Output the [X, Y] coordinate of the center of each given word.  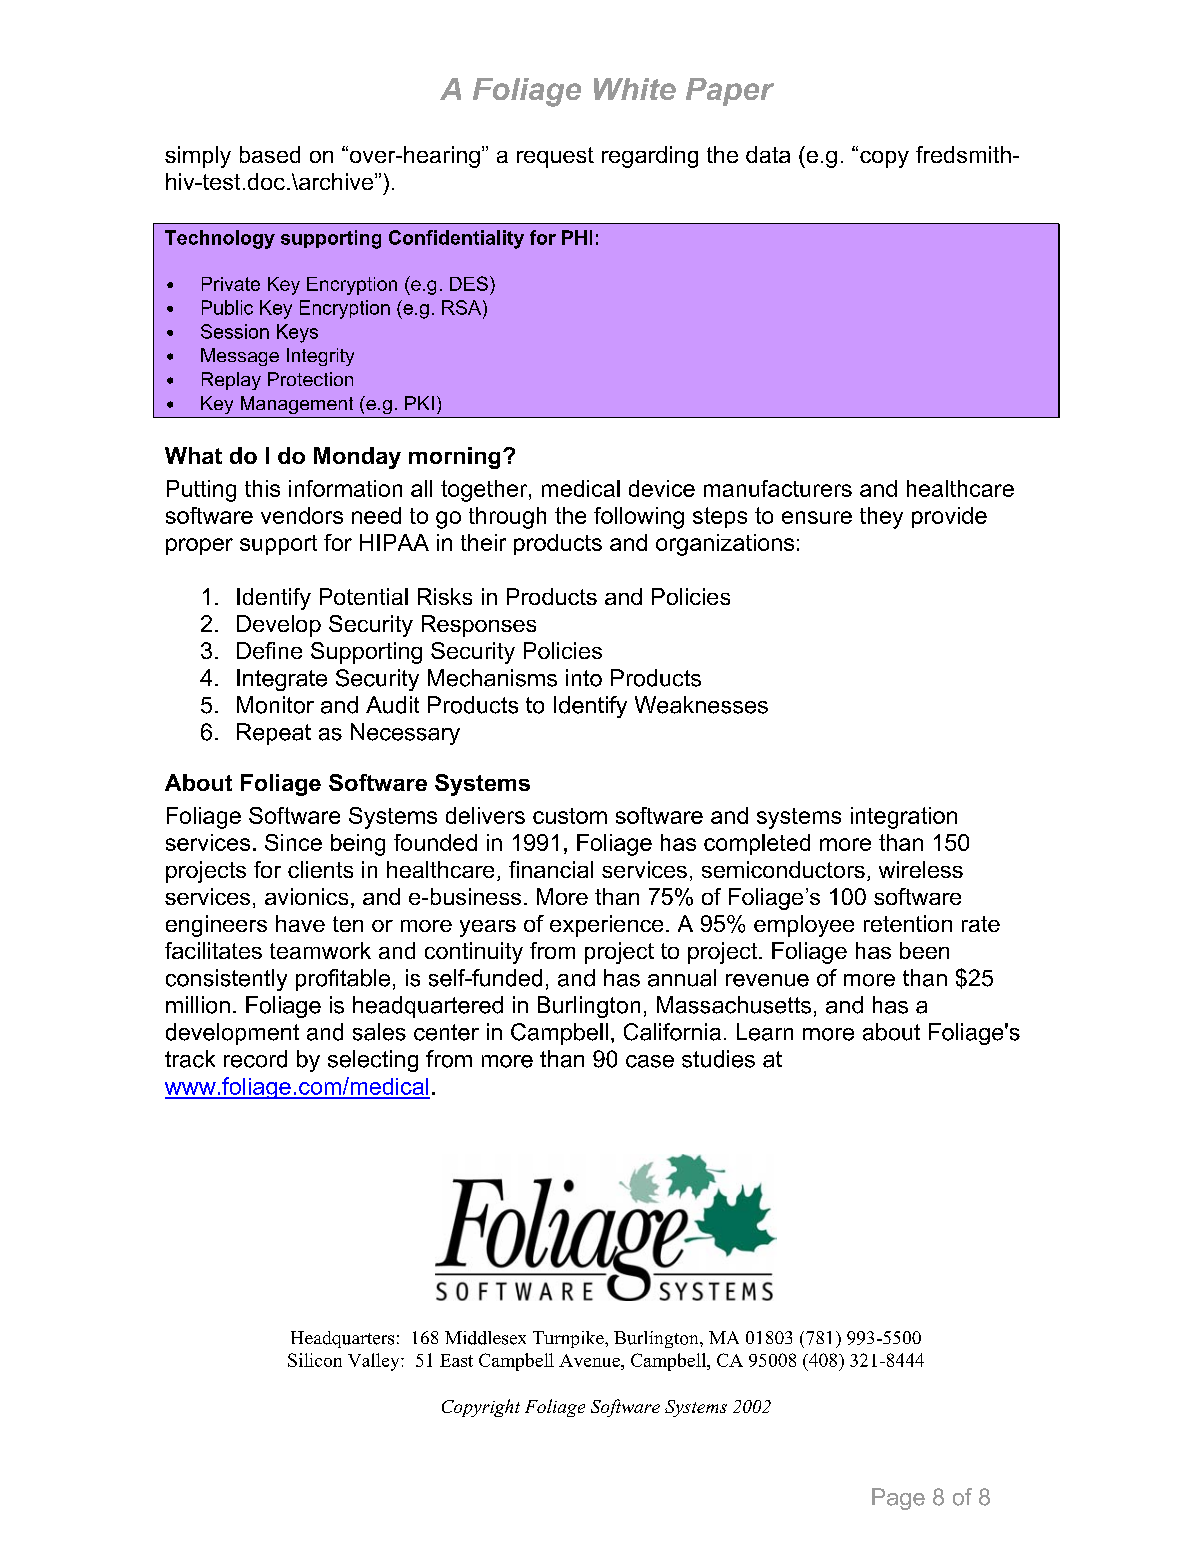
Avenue [590, 1360]
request [555, 157]
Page [898, 1499]
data [768, 154]
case [650, 1061]
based [270, 154]
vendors [302, 515]
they [881, 518]
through [507, 518]
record [255, 1059]
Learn [765, 1032]
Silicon [315, 1360]
